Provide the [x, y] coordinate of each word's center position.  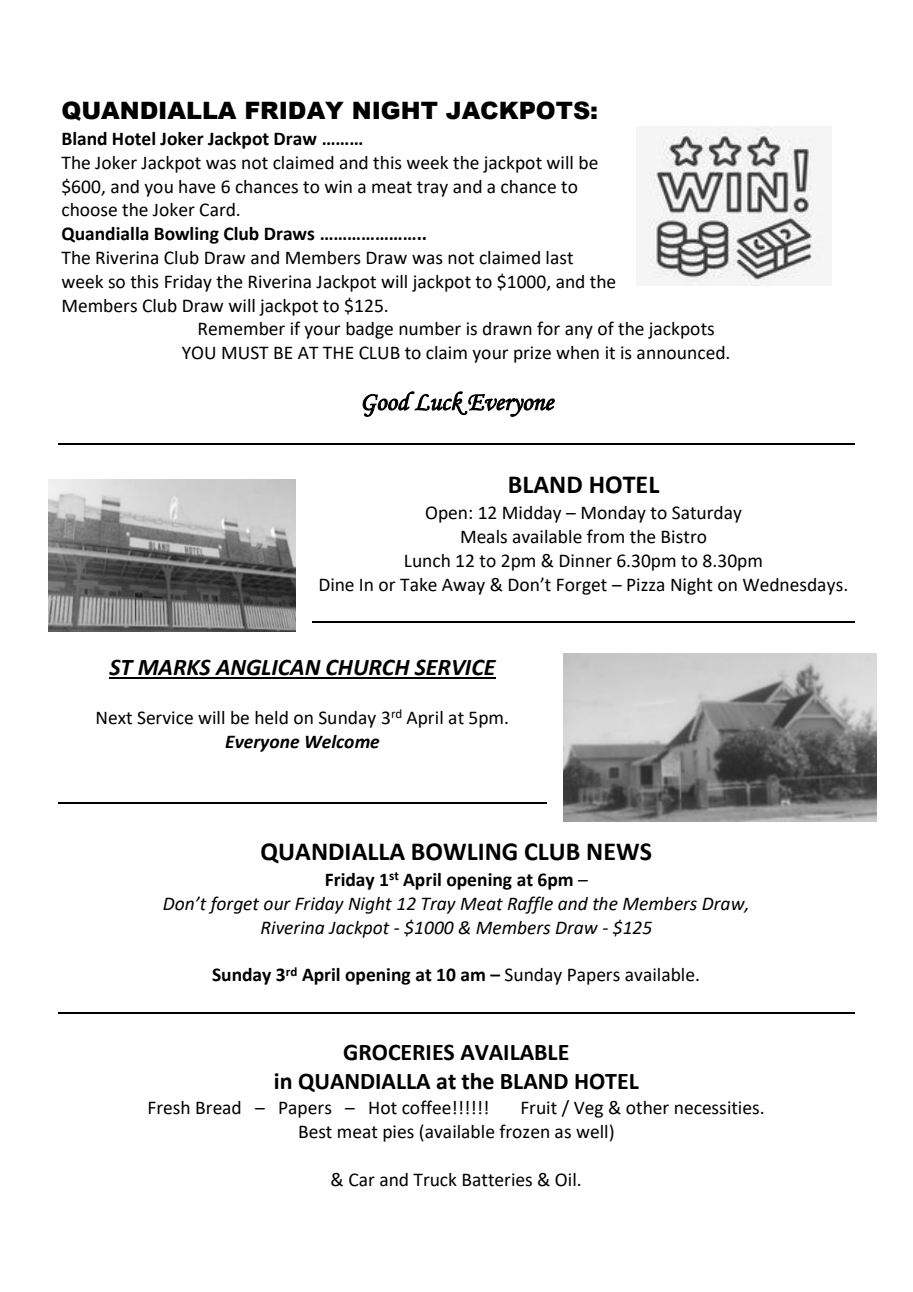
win [338, 186]
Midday [532, 514]
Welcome [342, 742]
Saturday [707, 514]
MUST [245, 353]
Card [217, 210]
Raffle [530, 905]
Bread [218, 1108]
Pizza [645, 585]
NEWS [619, 852]
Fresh [169, 1108]
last [559, 258]
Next [114, 718]
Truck [435, 1180]
